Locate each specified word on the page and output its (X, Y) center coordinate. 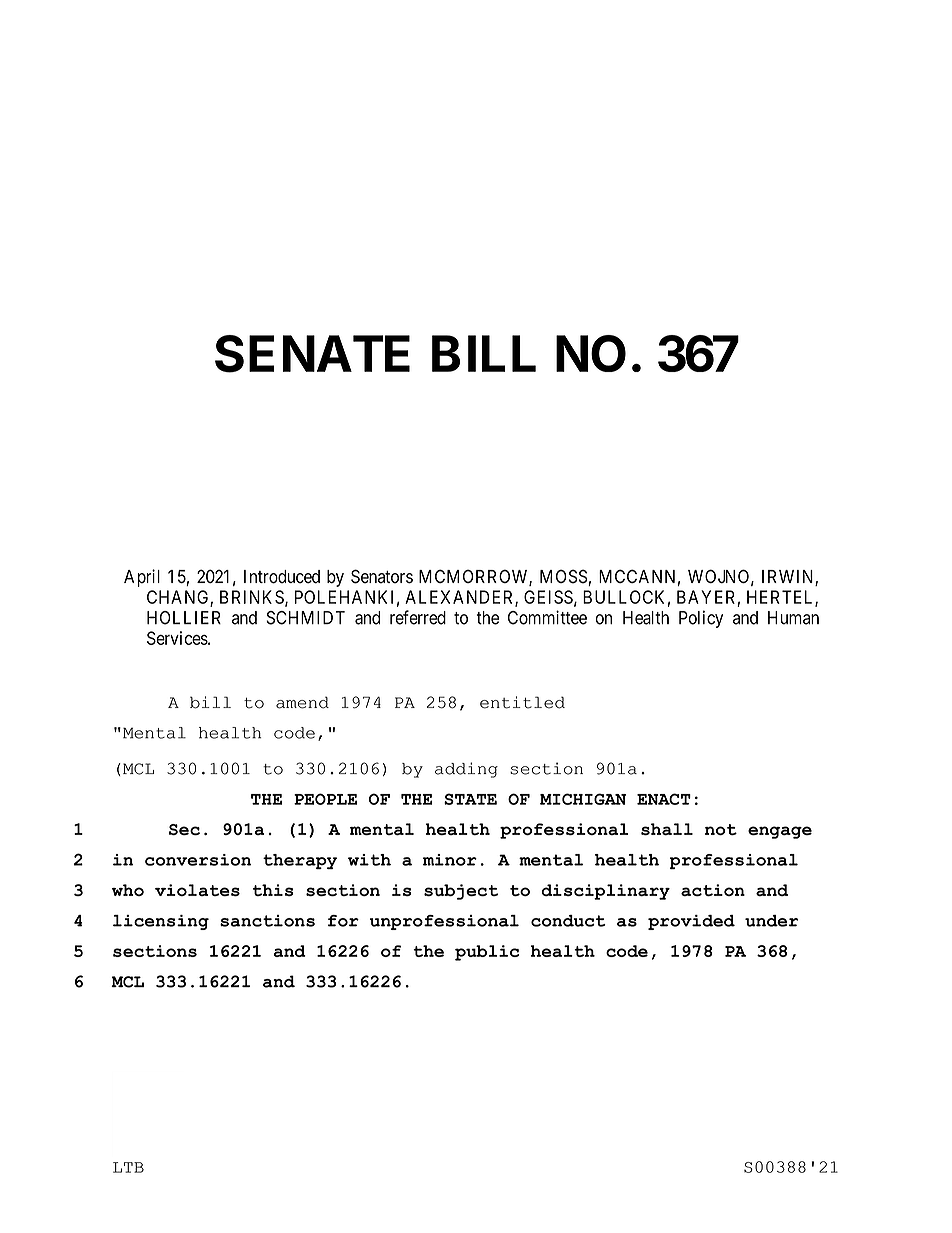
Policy (701, 619)
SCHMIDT (305, 618)
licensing (161, 922)
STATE (470, 799)
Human (793, 618)
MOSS (564, 577)
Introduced (282, 577)
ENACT (664, 799)
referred (418, 617)
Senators (382, 576)
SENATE (312, 354)
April (142, 578)
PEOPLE (325, 799)
